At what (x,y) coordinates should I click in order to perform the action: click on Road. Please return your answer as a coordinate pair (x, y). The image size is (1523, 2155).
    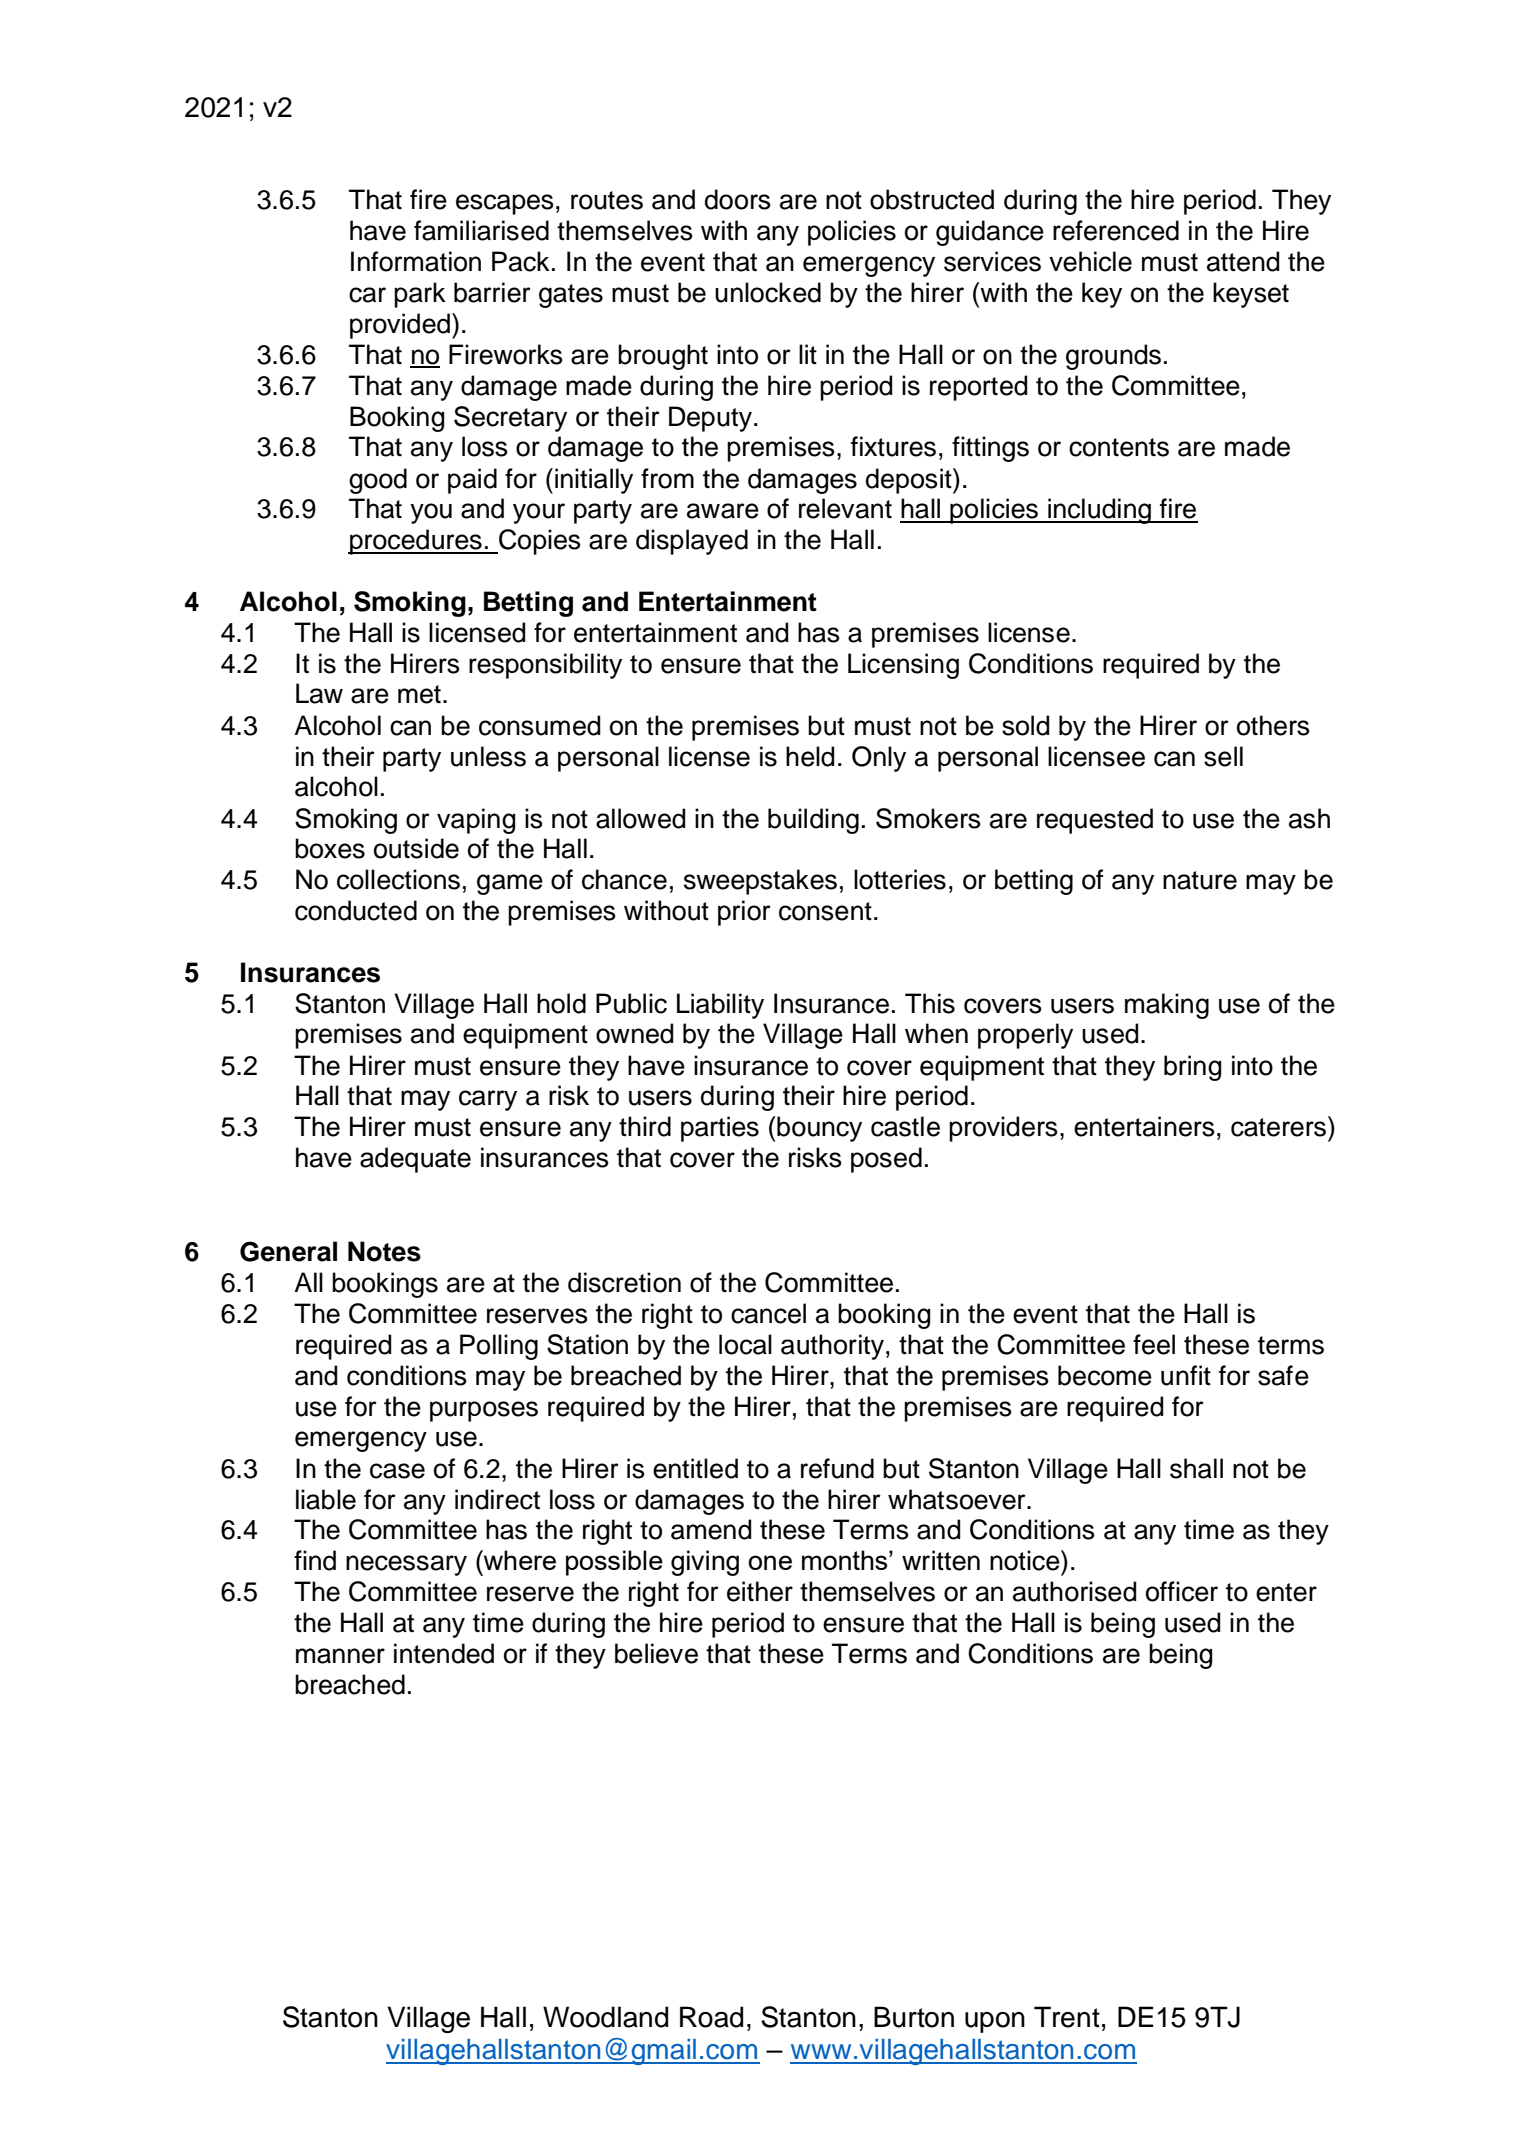
    Looking at the image, I should click on (711, 2017).
